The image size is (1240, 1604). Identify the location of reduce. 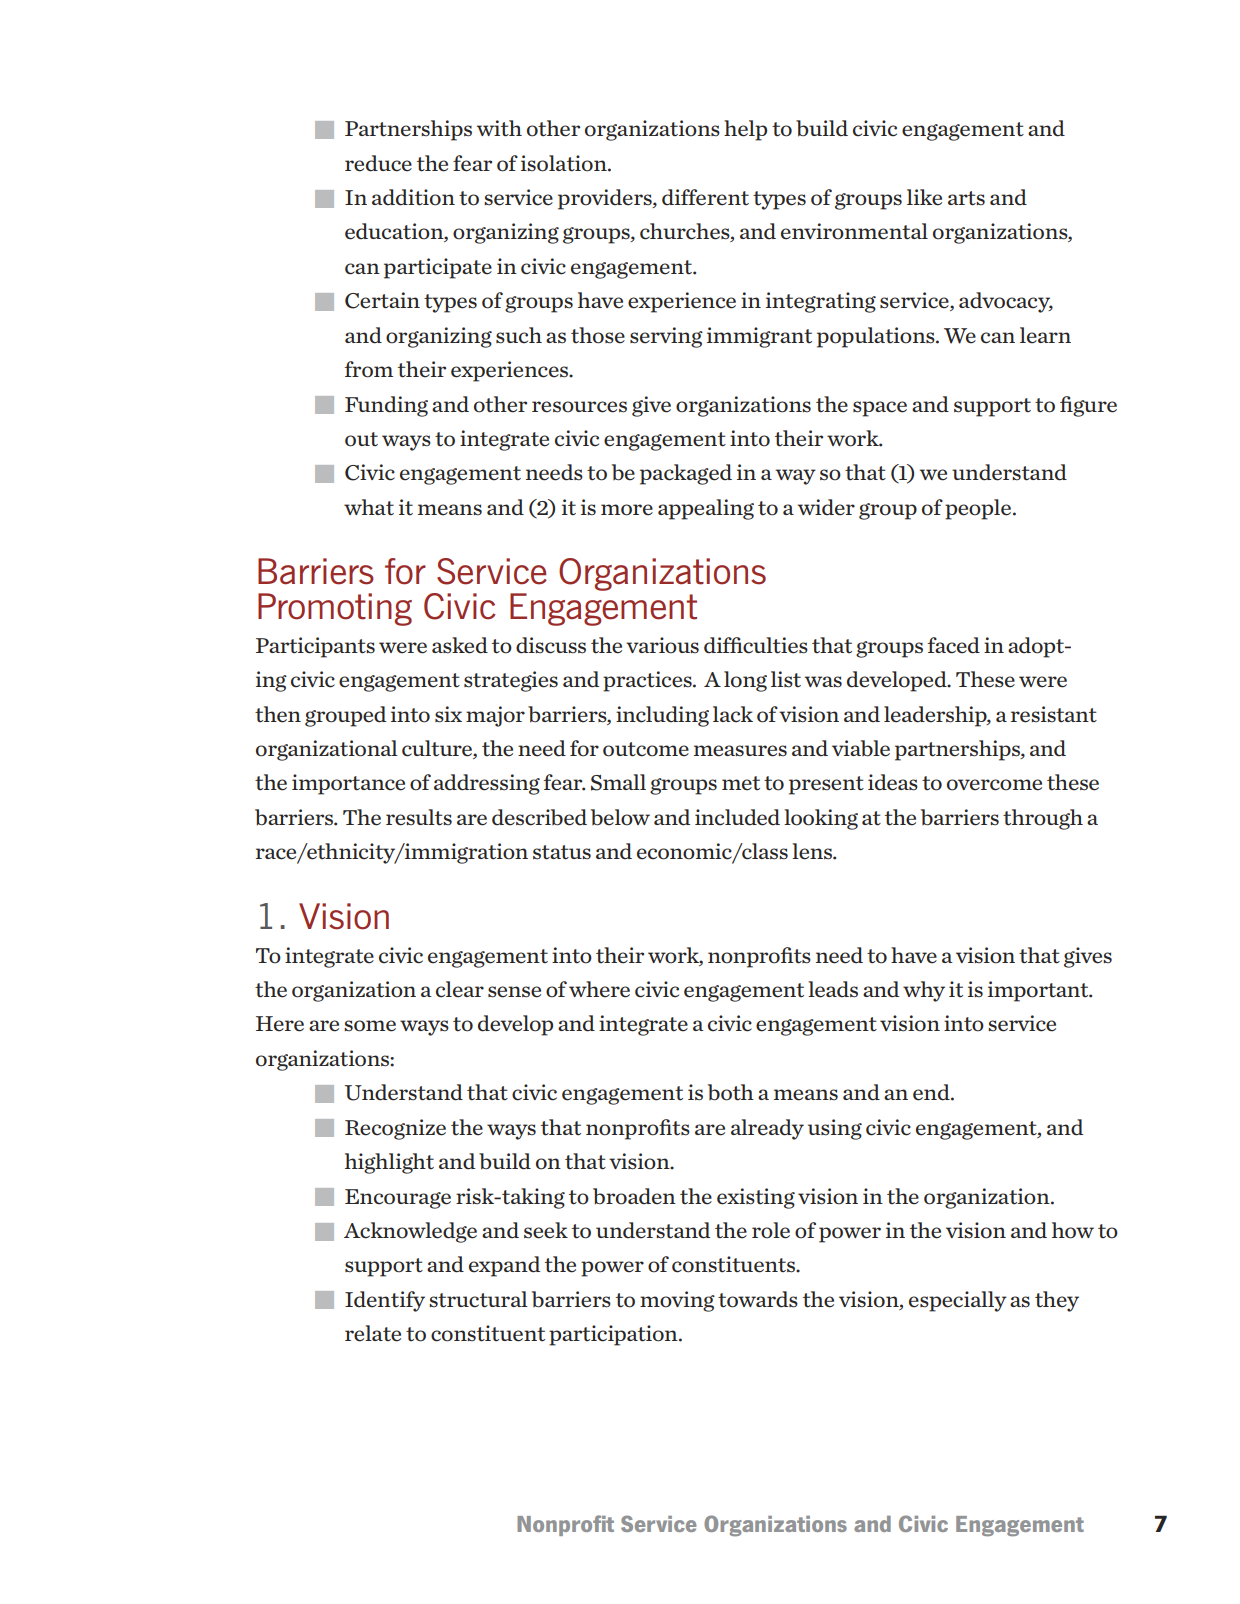
(378, 163).
